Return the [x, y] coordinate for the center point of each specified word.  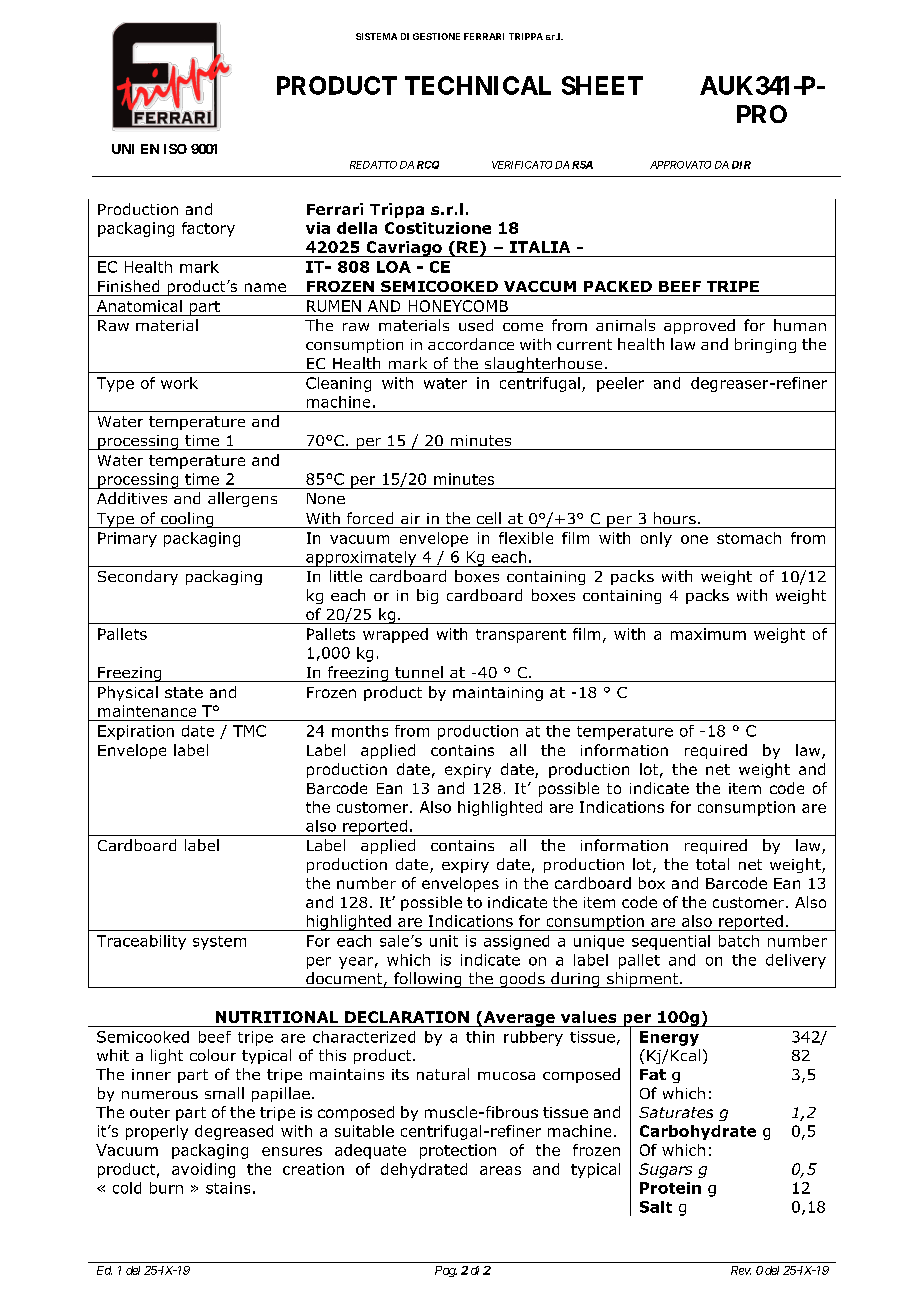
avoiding [203, 1170]
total [712, 864]
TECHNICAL [478, 85]
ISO [175, 149]
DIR [741, 165]
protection [458, 1151]
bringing [765, 345]
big [427, 596]
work [179, 383]
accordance [471, 344]
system [219, 943]
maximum [708, 634]
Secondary [138, 577]
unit [444, 941]
